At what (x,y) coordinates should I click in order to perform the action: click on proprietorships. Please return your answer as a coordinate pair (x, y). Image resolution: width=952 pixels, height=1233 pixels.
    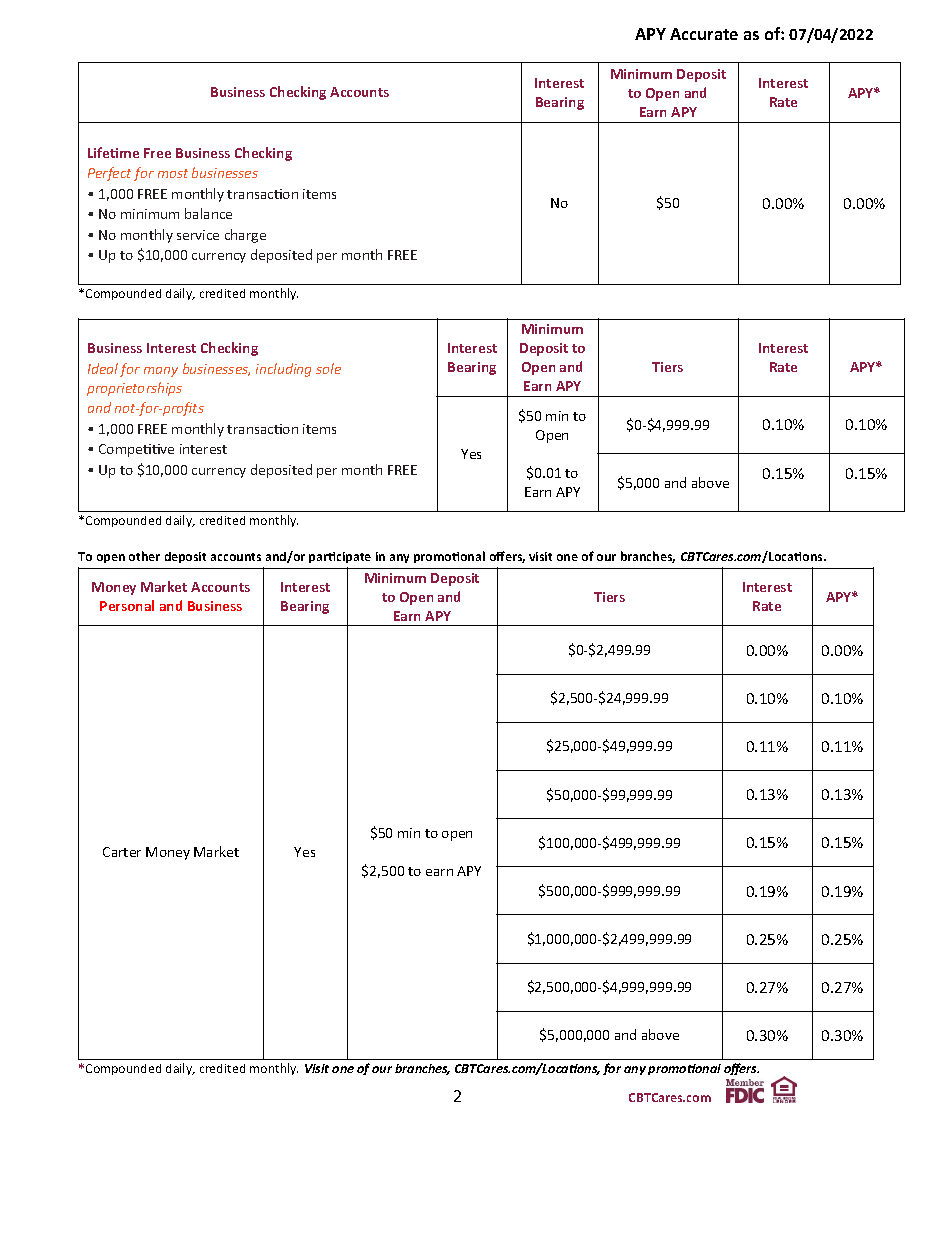
    Looking at the image, I should click on (134, 389).
